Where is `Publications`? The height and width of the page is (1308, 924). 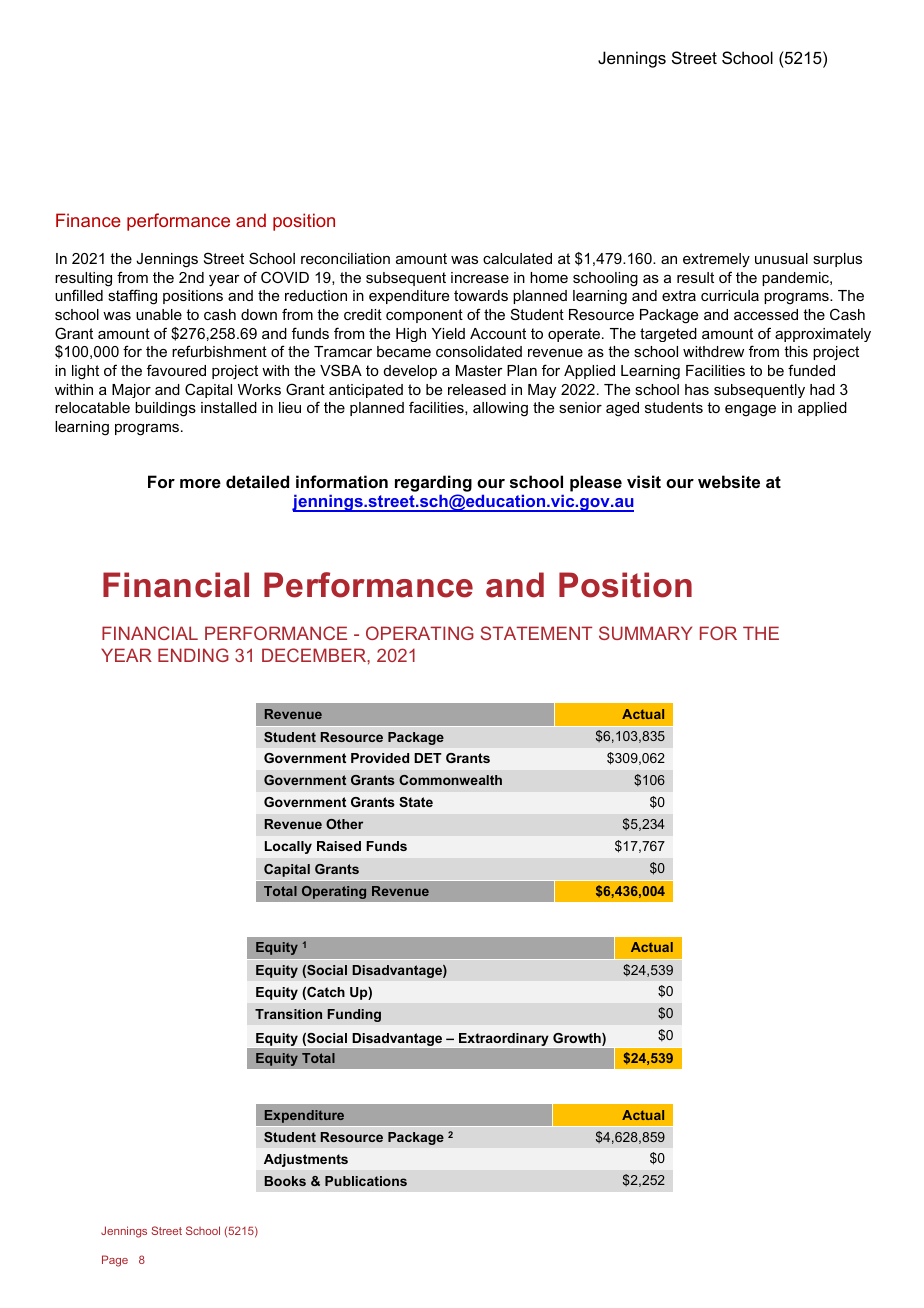 Publications is located at coordinates (366, 1181).
